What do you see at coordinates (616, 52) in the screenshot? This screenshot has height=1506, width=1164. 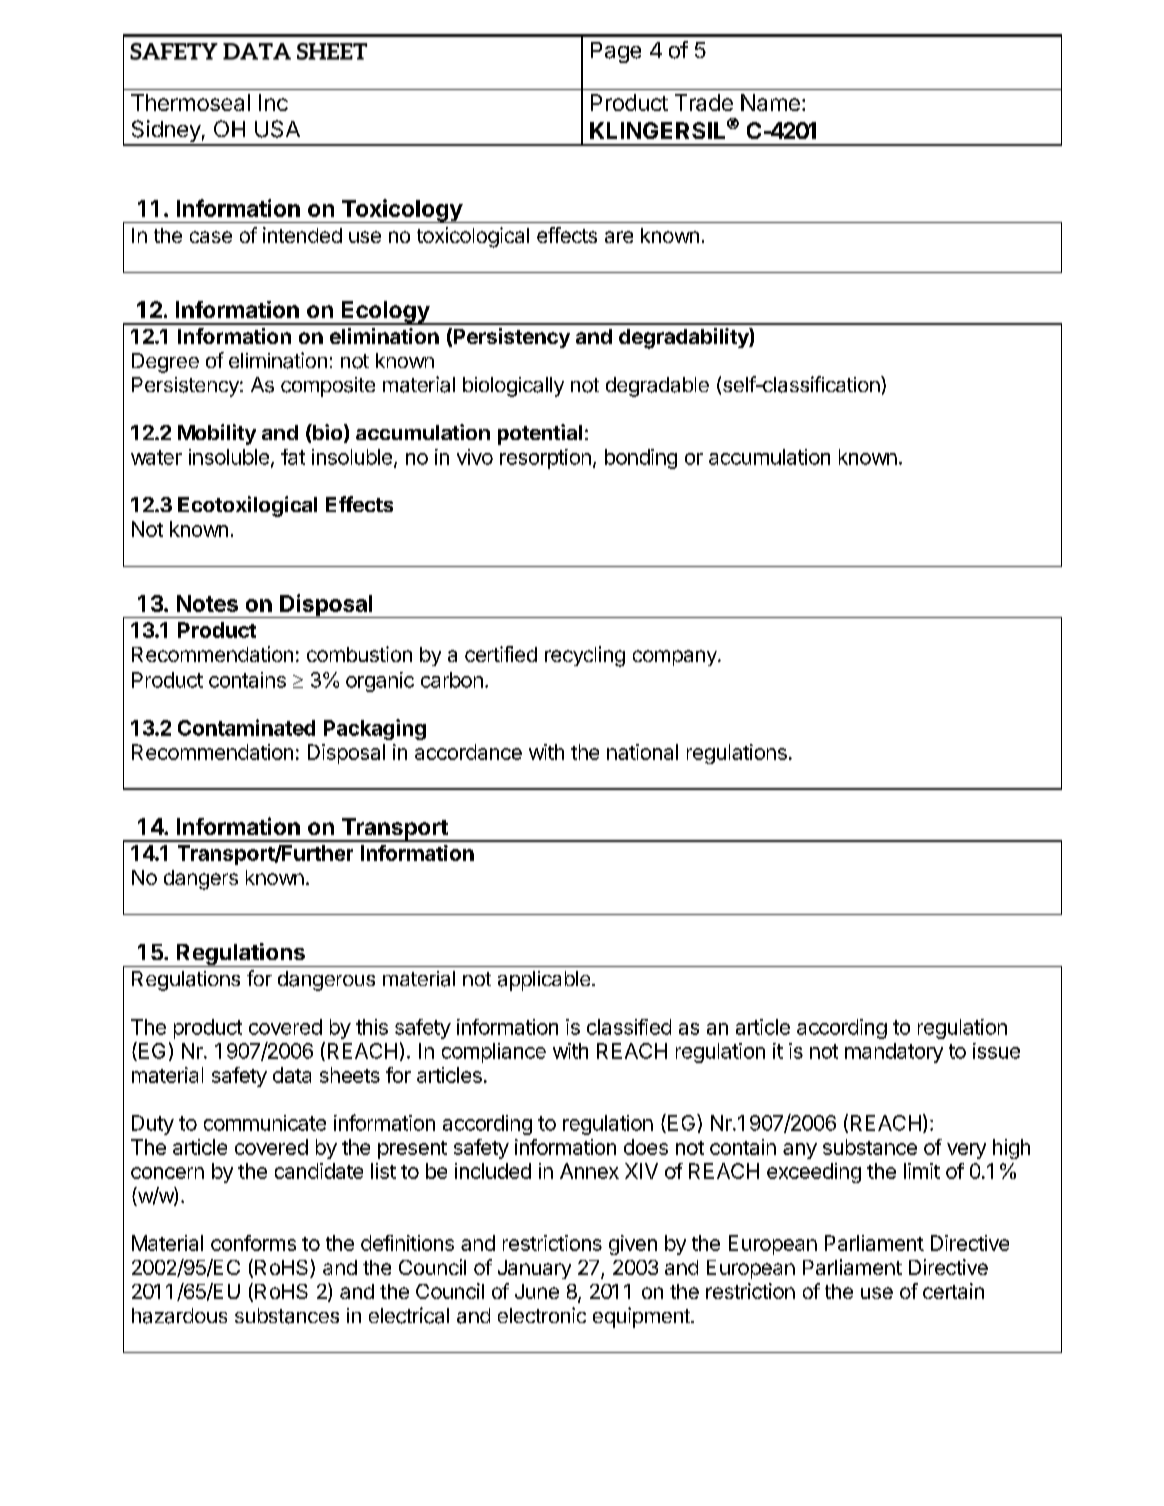 I see `Page` at bounding box center [616, 52].
